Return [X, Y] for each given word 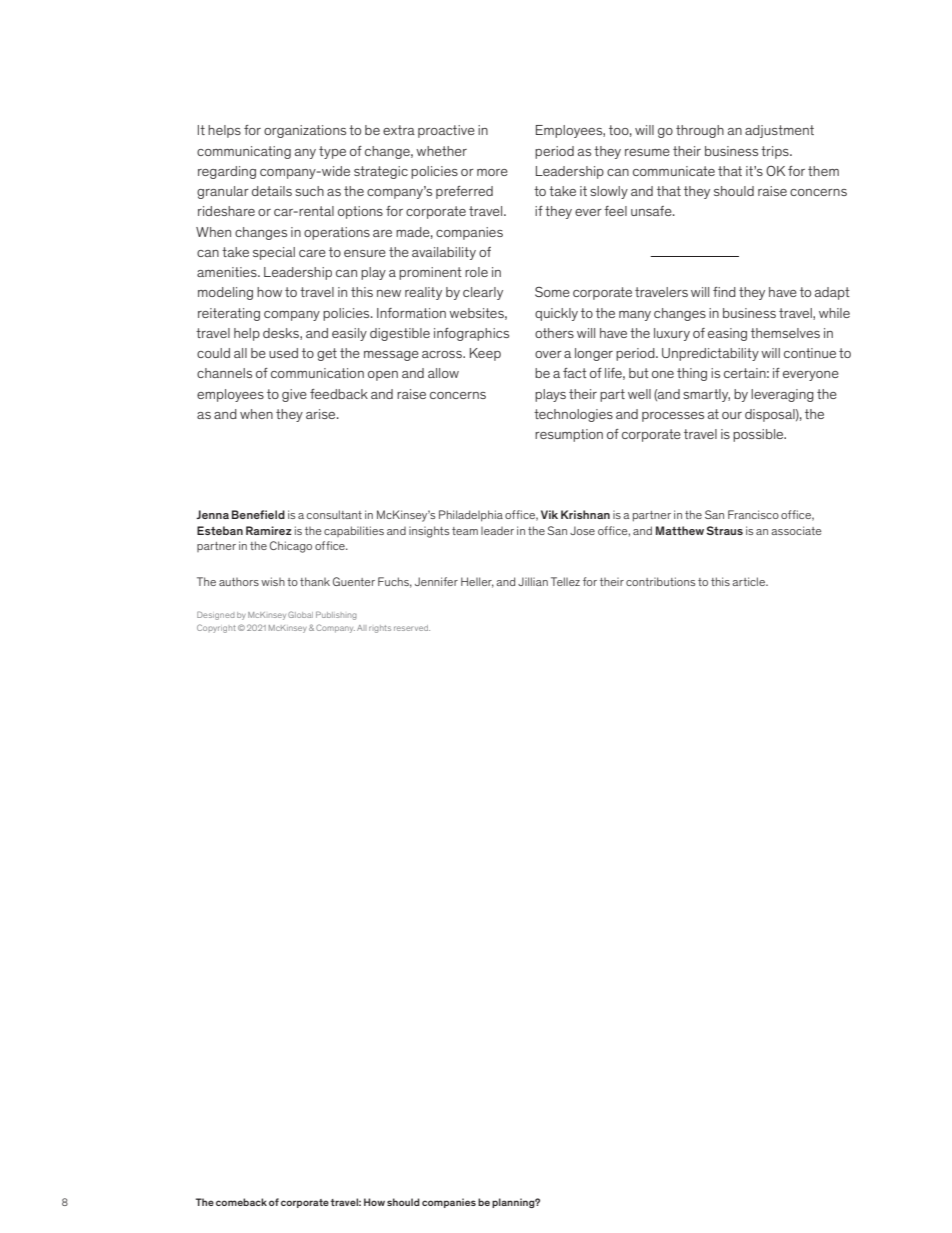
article [749, 581]
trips [776, 152]
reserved [412, 628]
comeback [241, 1202]
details [272, 191]
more [492, 172]
